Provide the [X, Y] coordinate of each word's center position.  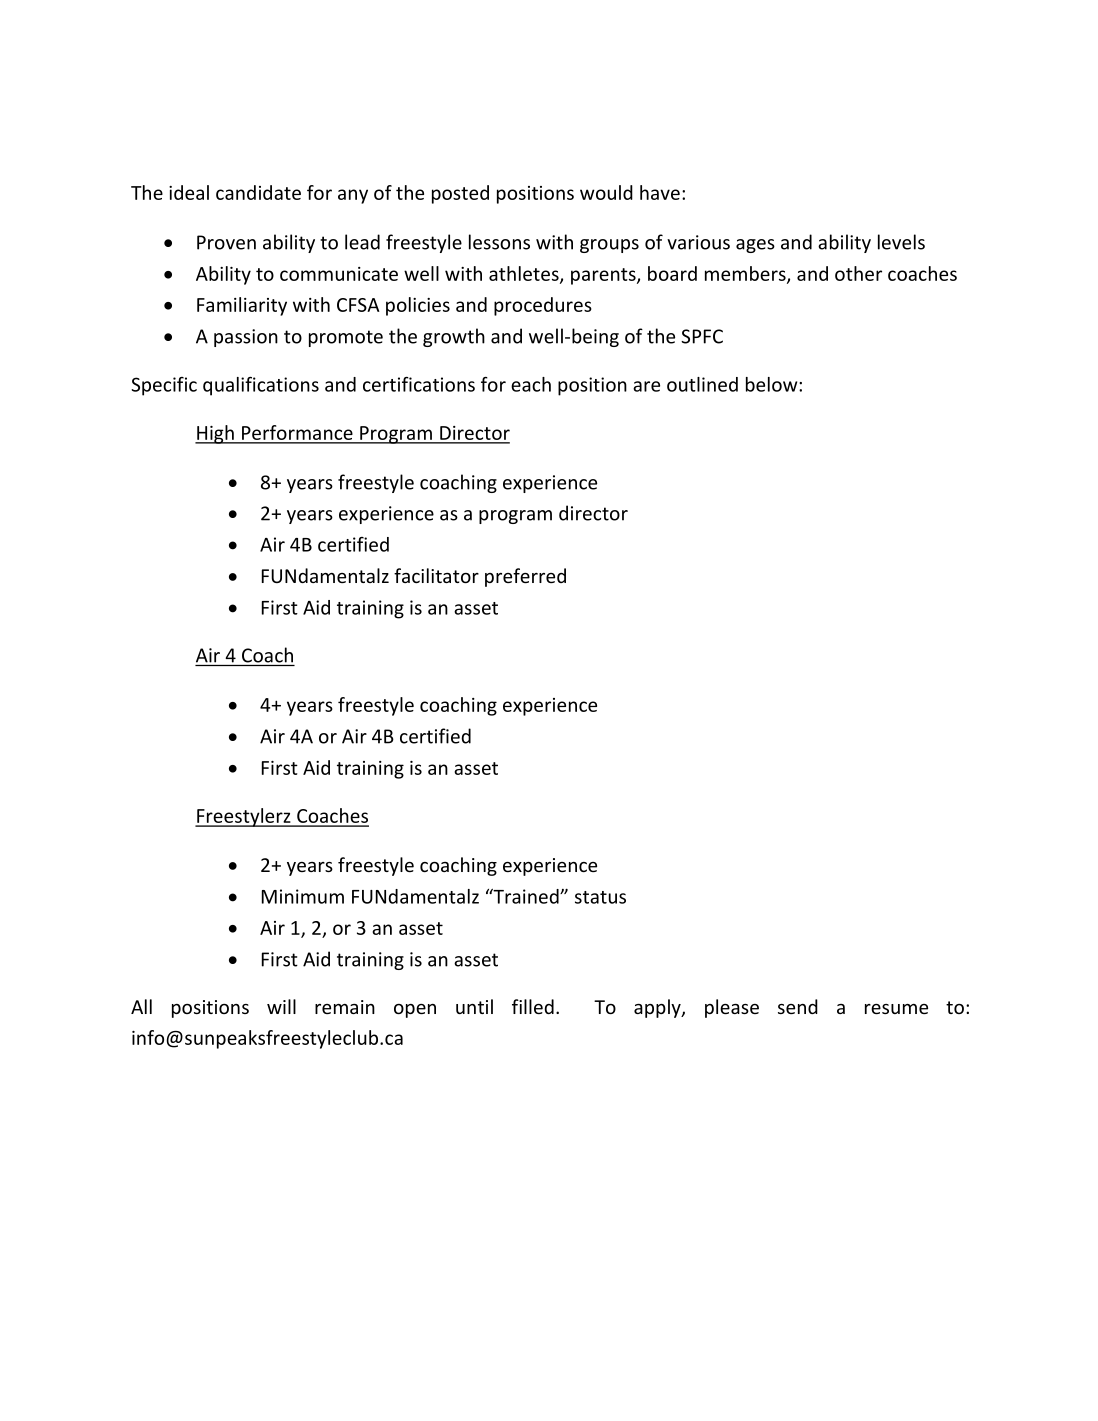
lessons [499, 242]
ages [755, 246]
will [281, 1006]
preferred [525, 577]
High [215, 434]
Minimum [303, 896]
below [773, 384]
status [600, 897]
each [531, 384]
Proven [226, 242]
